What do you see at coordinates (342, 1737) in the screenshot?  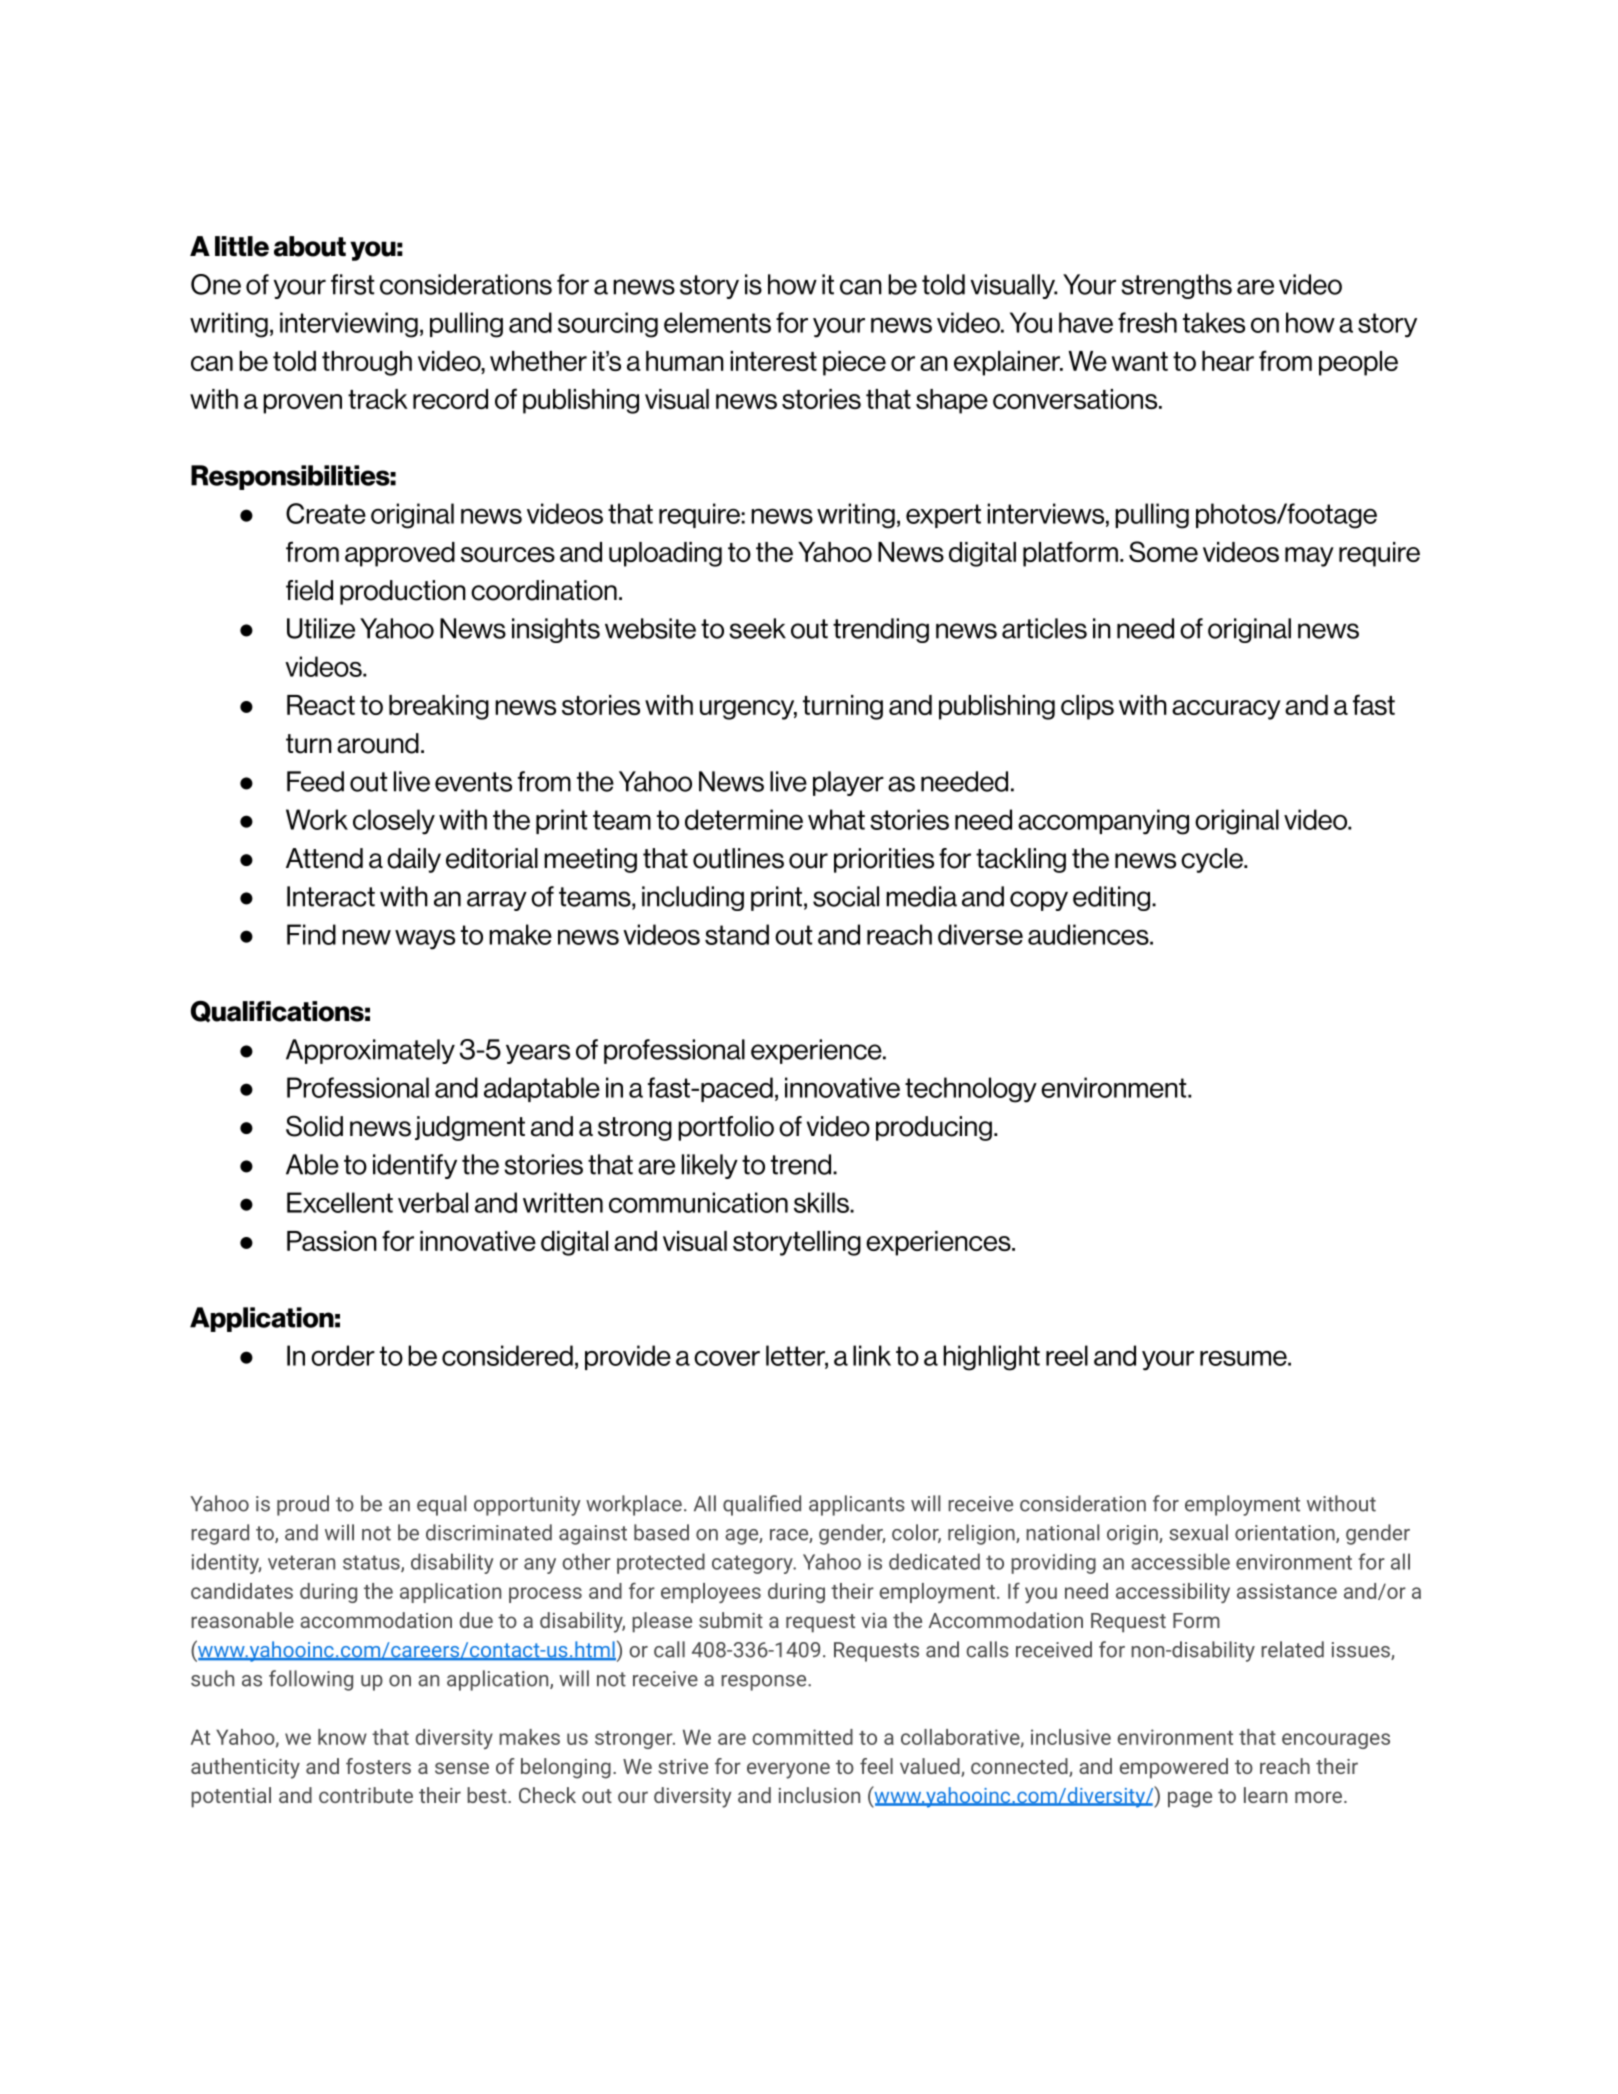 I see `know` at bounding box center [342, 1737].
